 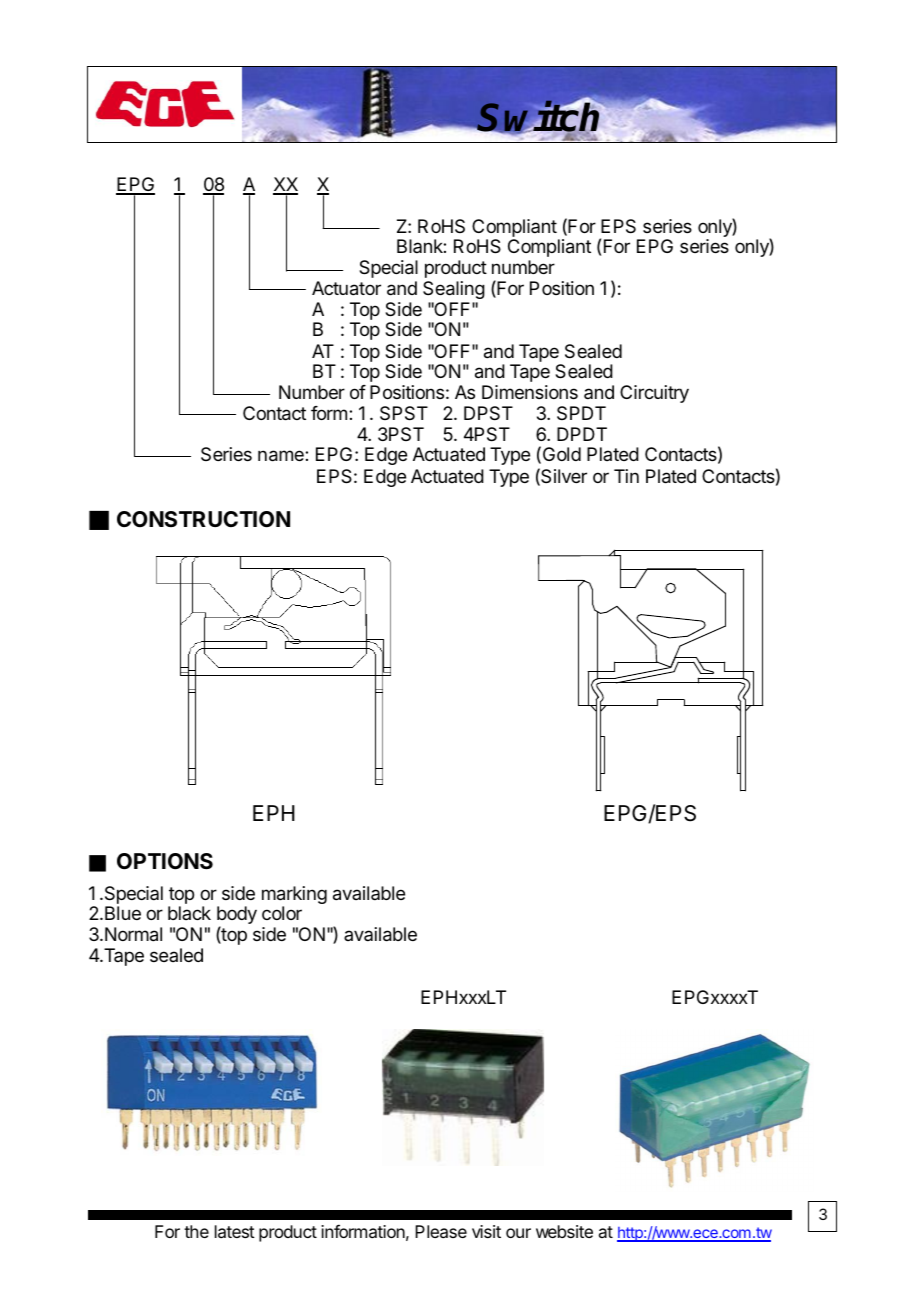 What do you see at coordinates (294, 896) in the screenshot?
I see `marking` at bounding box center [294, 896].
